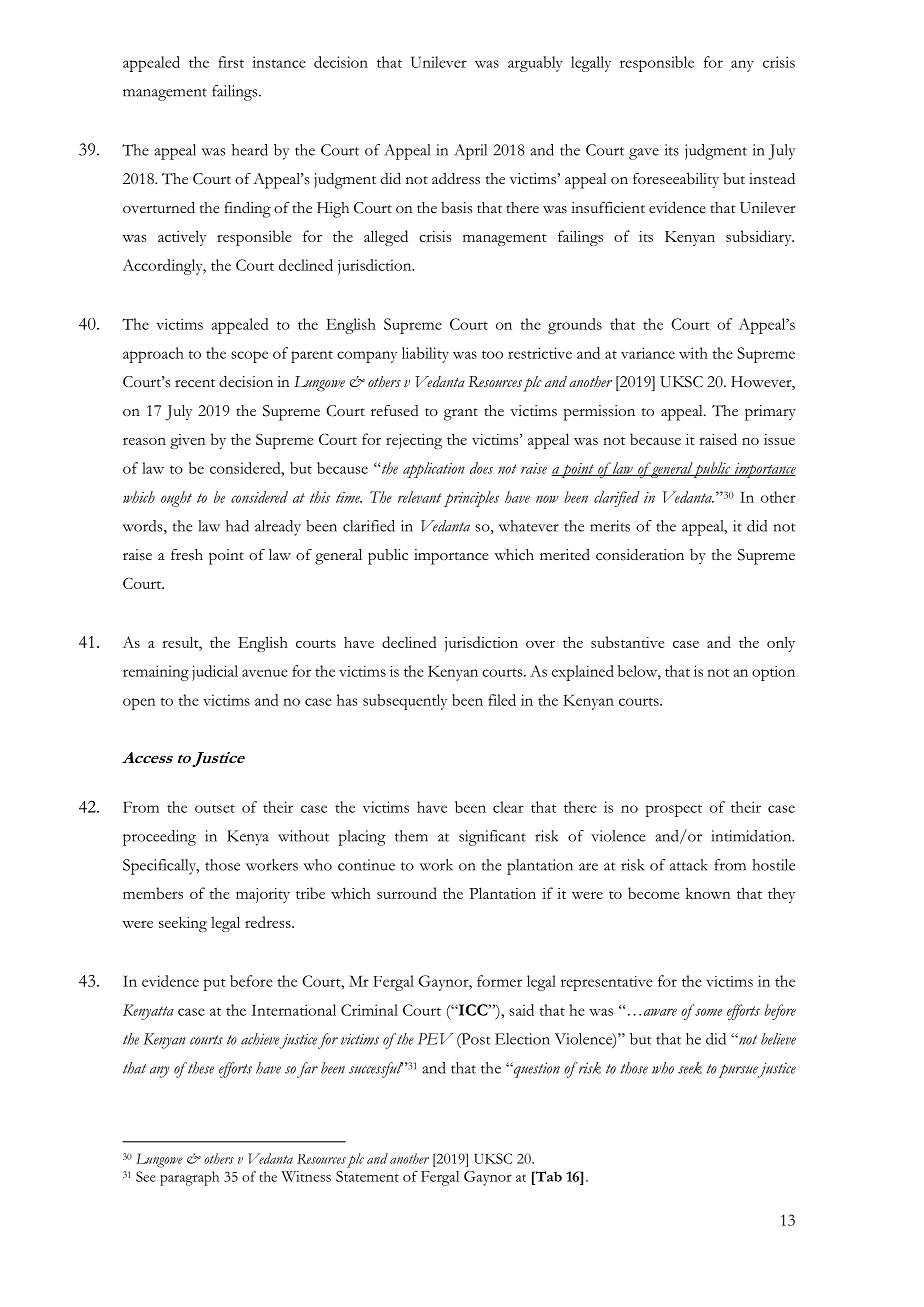  Describe the element at coordinates (231, 62) in the image. I see `first` at that location.
